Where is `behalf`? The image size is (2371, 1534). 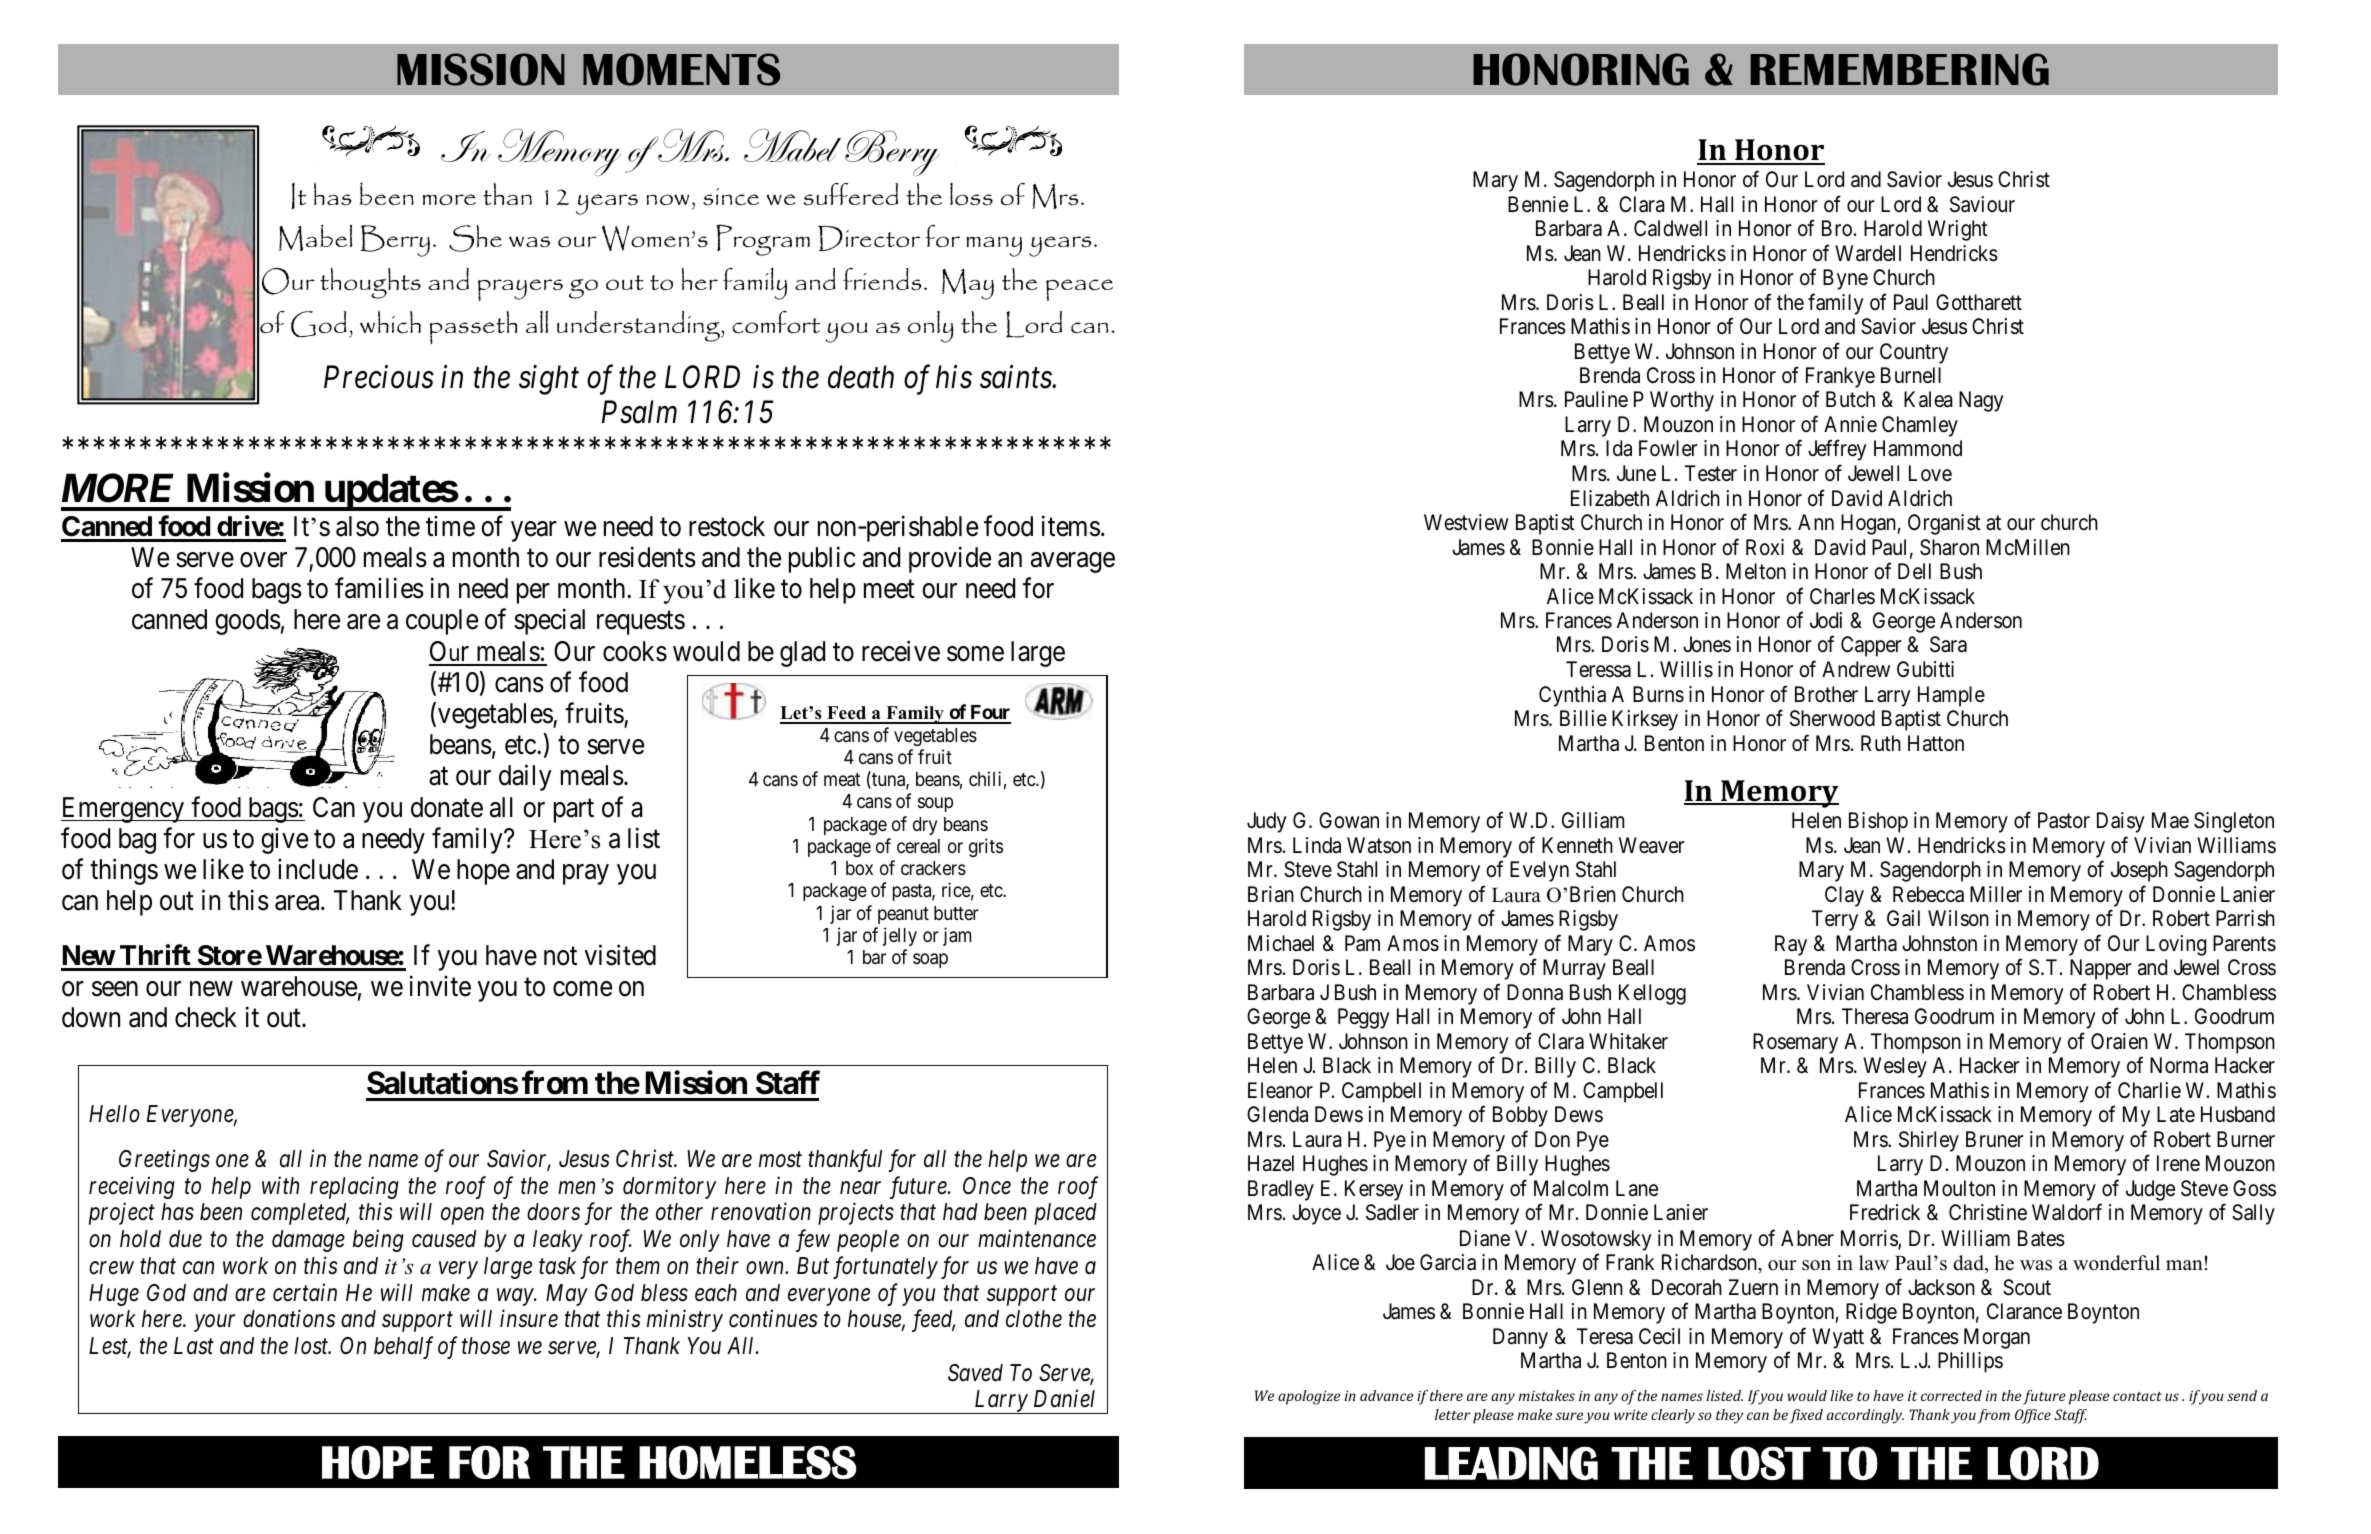 behalf is located at coordinates (403, 1347).
